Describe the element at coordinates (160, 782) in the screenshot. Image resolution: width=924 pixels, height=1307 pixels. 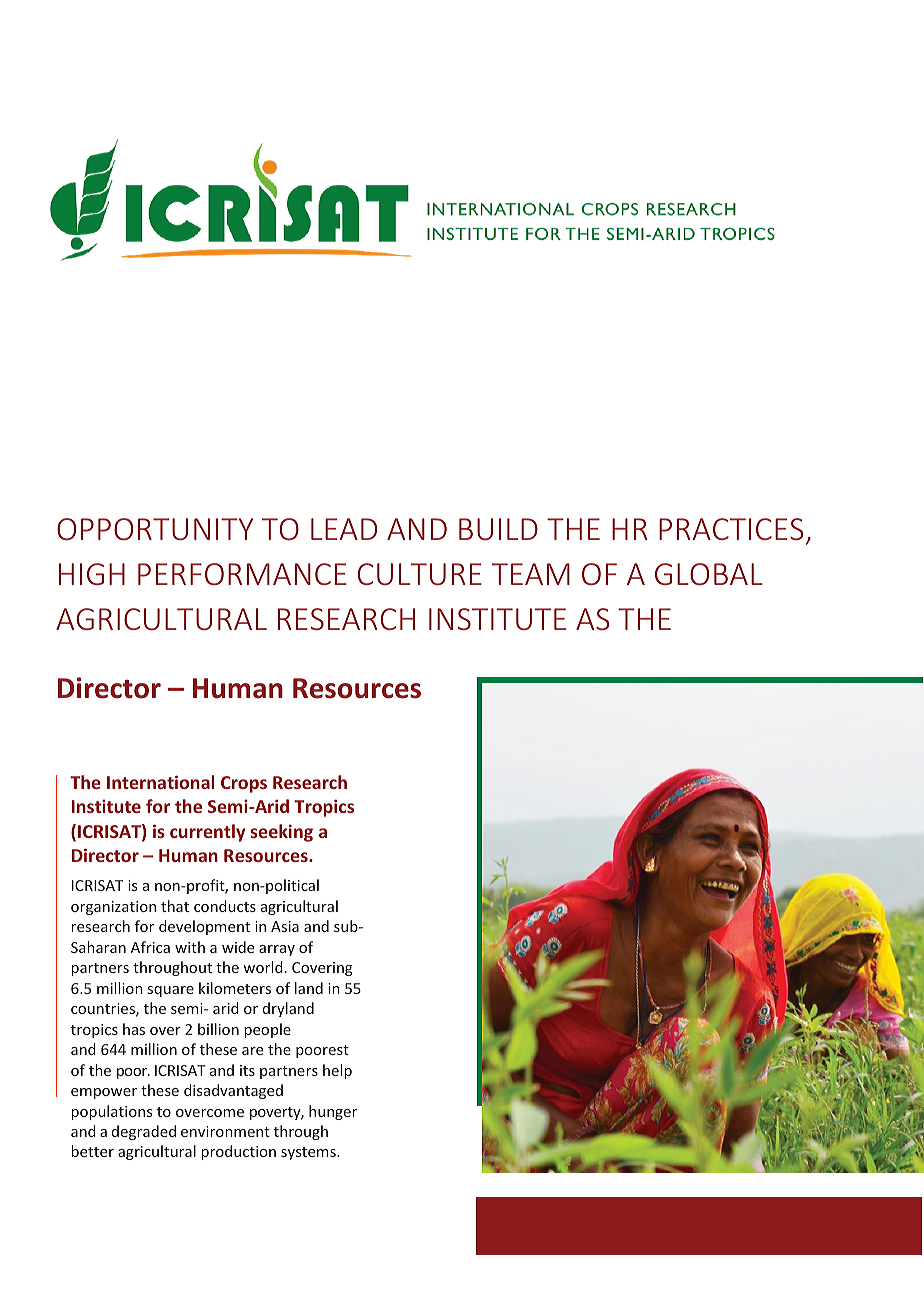
I see `International` at that location.
